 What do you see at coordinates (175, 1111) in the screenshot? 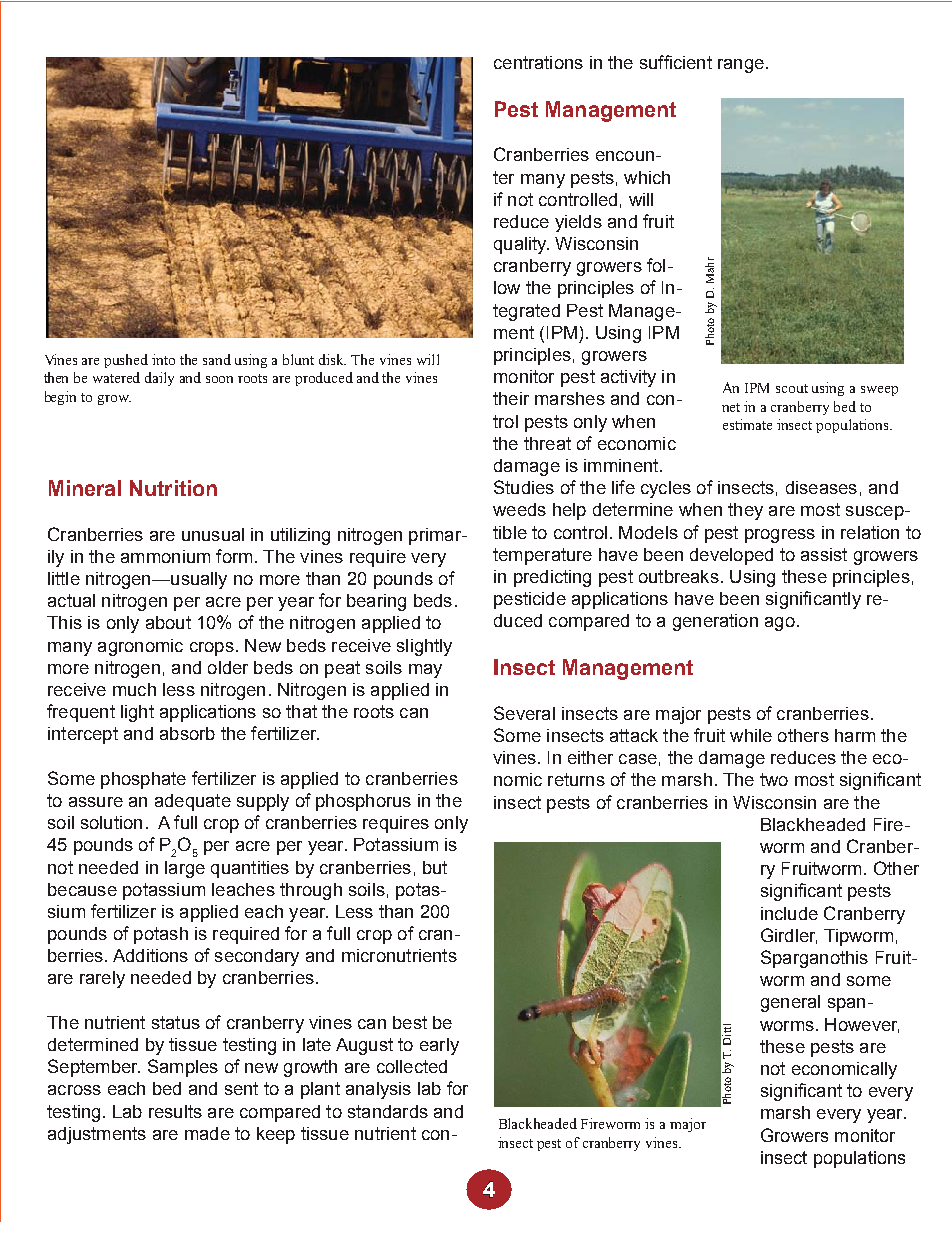
I see `results` at bounding box center [175, 1111].
